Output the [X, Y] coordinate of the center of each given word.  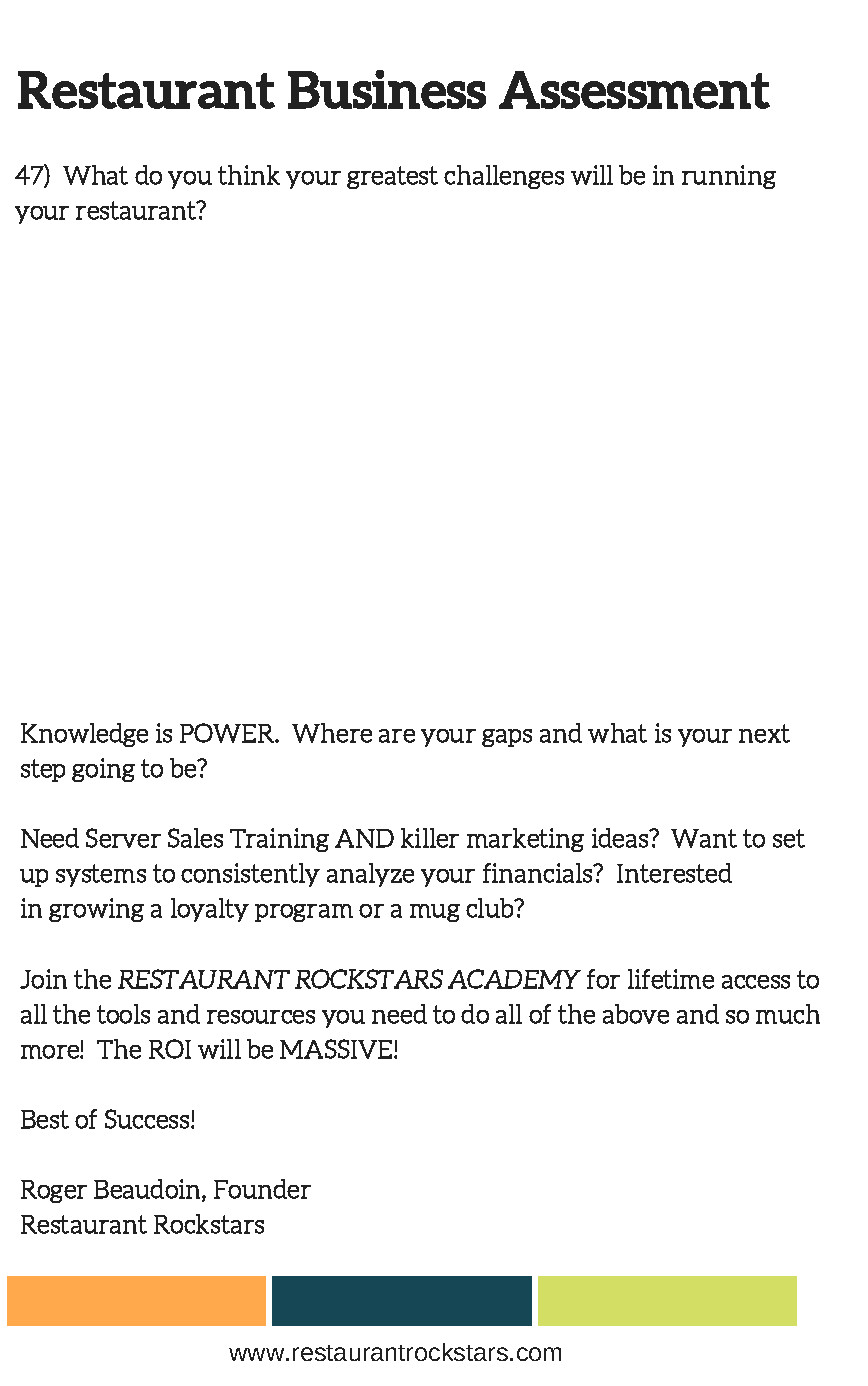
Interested [674, 873]
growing [96, 910]
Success [148, 1119]
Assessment [634, 90]
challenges [504, 177]
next [764, 733]
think [249, 175]
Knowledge [84, 735]
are [397, 736]
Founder [262, 1189]
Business [387, 89]
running [729, 177]
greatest [392, 177]
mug [435, 913]
